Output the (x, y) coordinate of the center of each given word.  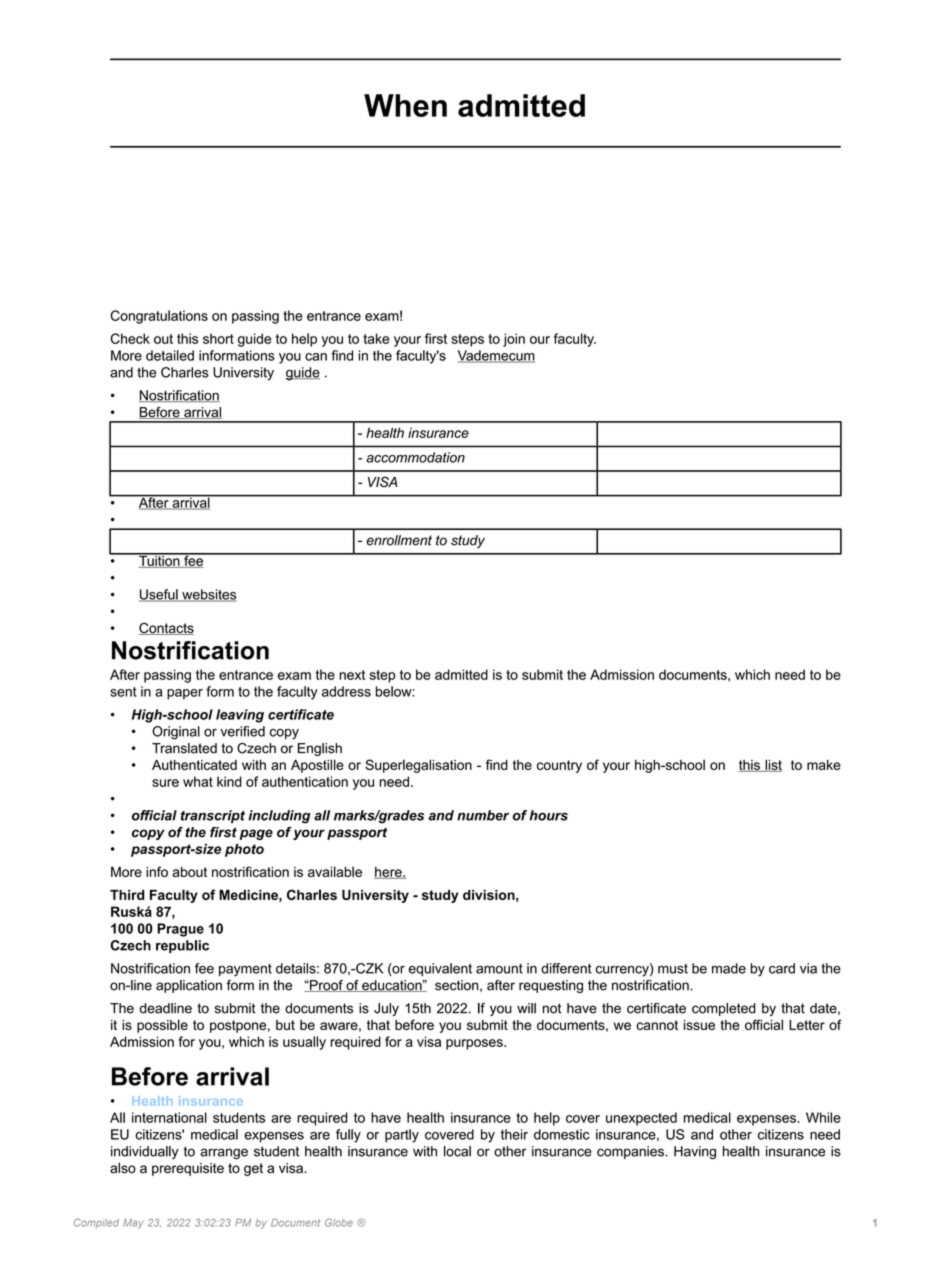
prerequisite (188, 1169)
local (457, 1151)
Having (695, 1153)
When (405, 105)
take (376, 338)
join (514, 340)
